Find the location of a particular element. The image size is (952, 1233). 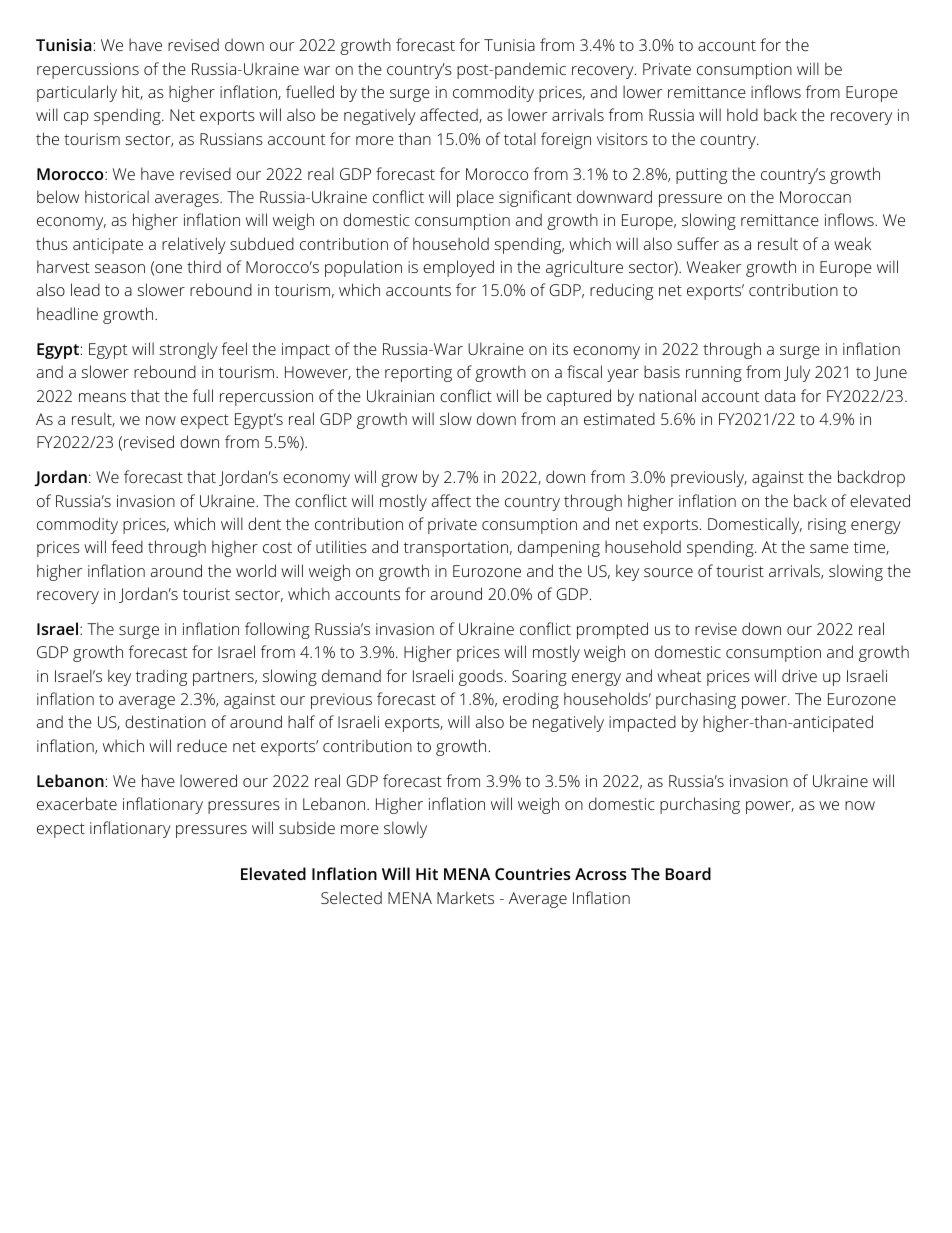

July is located at coordinates (797, 373).
